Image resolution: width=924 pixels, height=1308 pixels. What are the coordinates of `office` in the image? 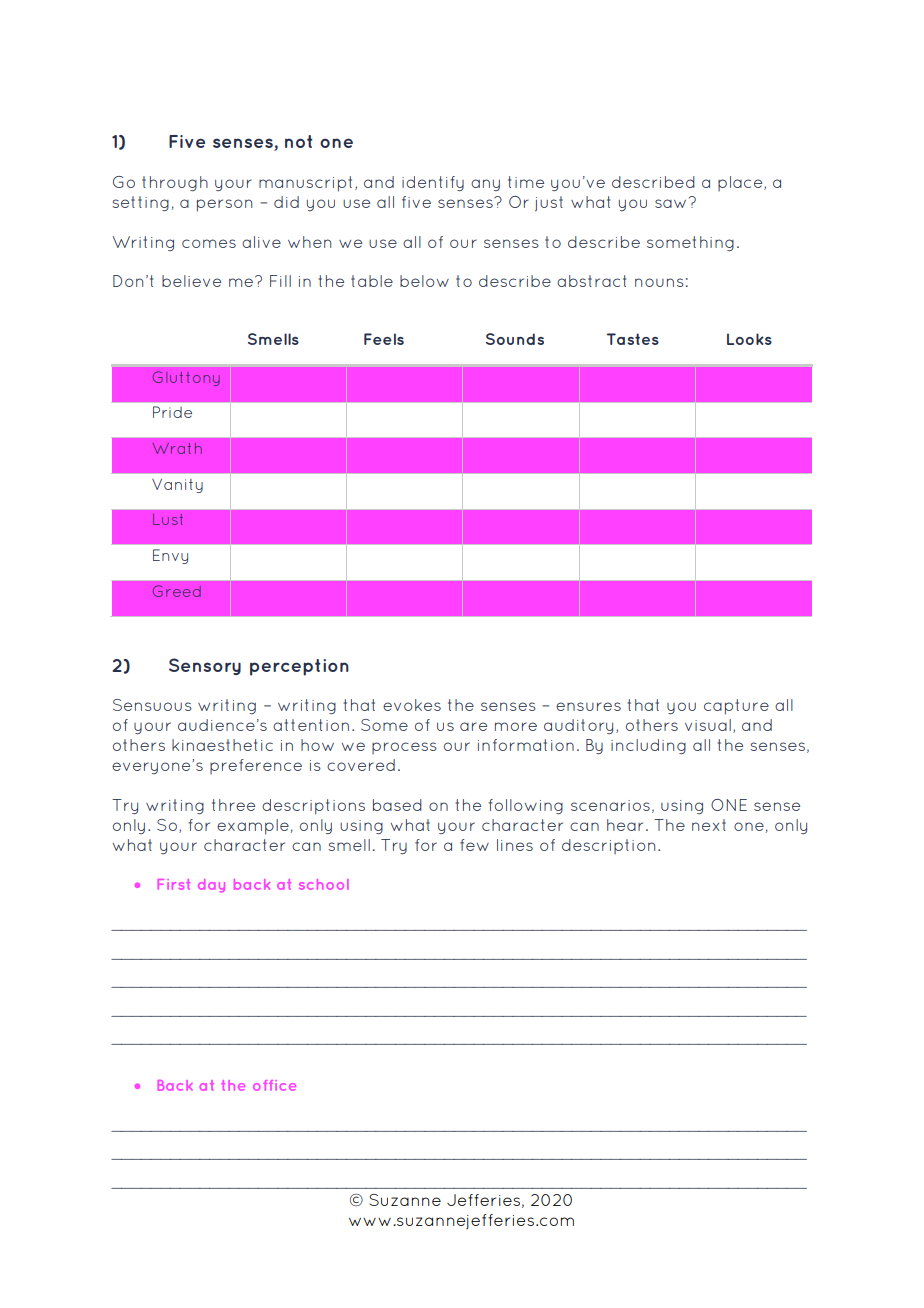 It's located at (274, 1085).
